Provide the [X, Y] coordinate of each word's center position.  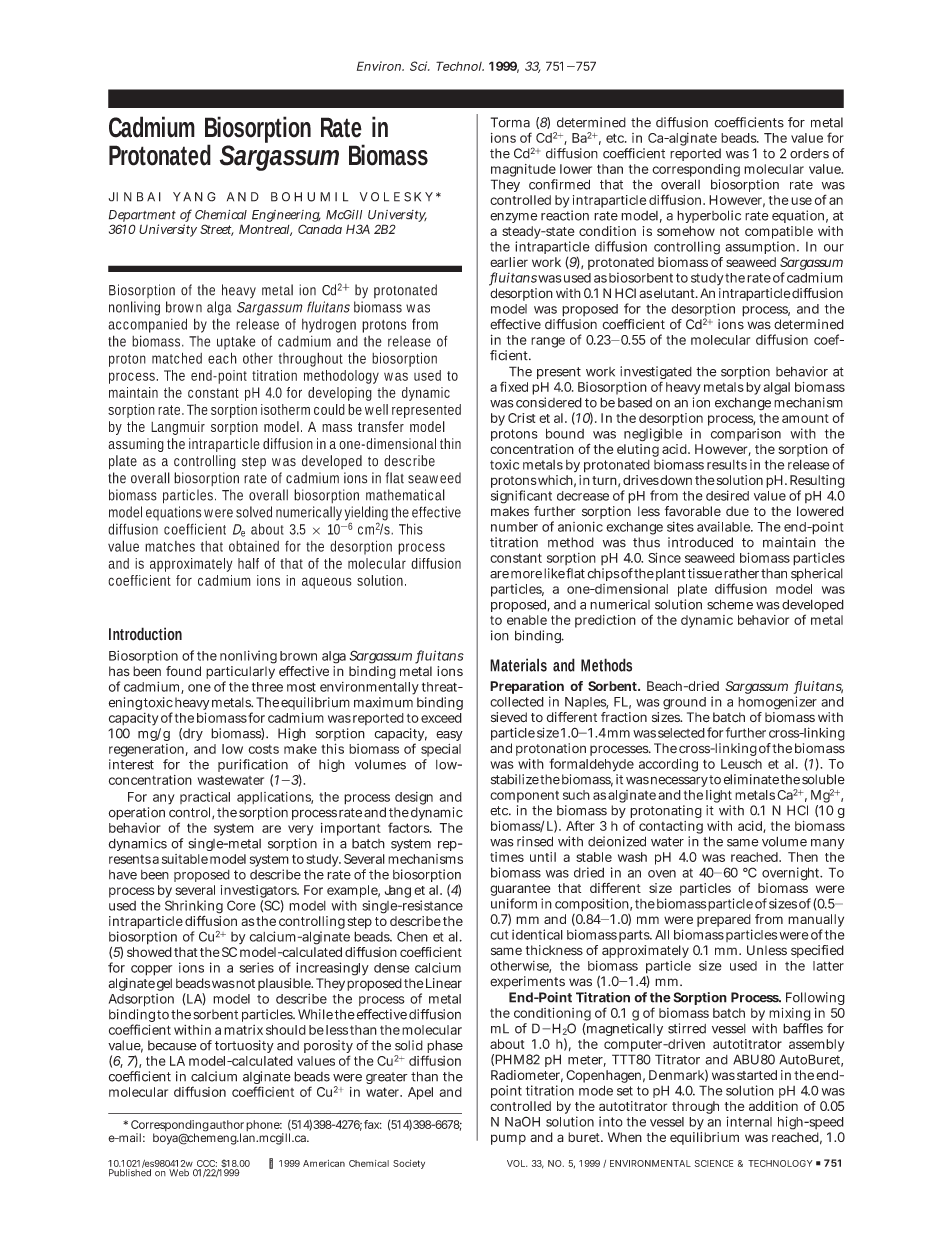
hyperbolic [709, 216]
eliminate [751, 779]
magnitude [524, 172]
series [257, 967]
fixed [514, 386]
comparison [746, 434]
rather [741, 573]
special [441, 750]
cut [499, 935]
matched [177, 358]
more [526, 575]
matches [170, 546]
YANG [194, 197]
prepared [724, 922]
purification [253, 767]
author [227, 1124]
